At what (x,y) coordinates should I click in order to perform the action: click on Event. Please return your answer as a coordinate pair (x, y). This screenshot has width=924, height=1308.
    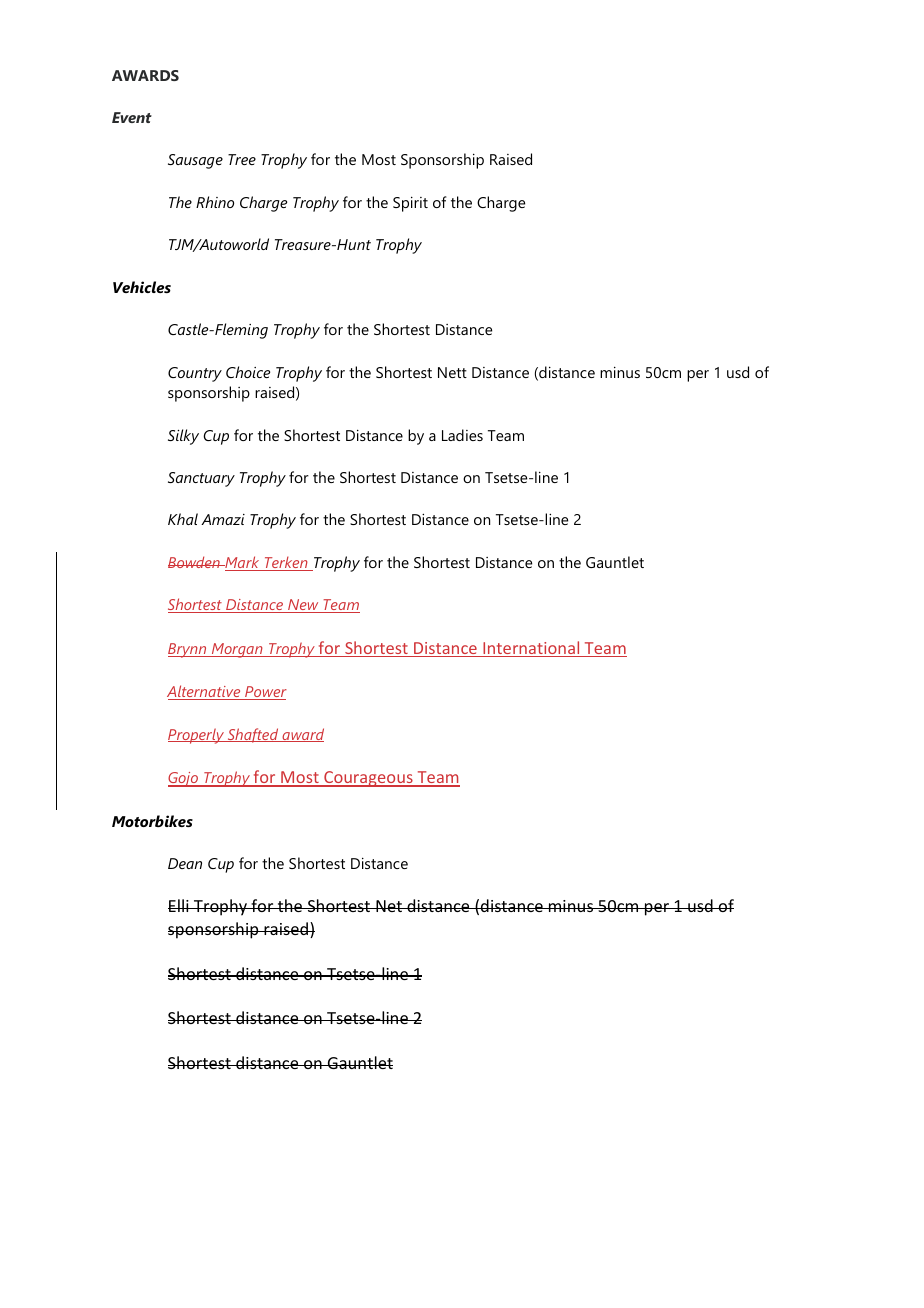
    Looking at the image, I should click on (132, 117).
